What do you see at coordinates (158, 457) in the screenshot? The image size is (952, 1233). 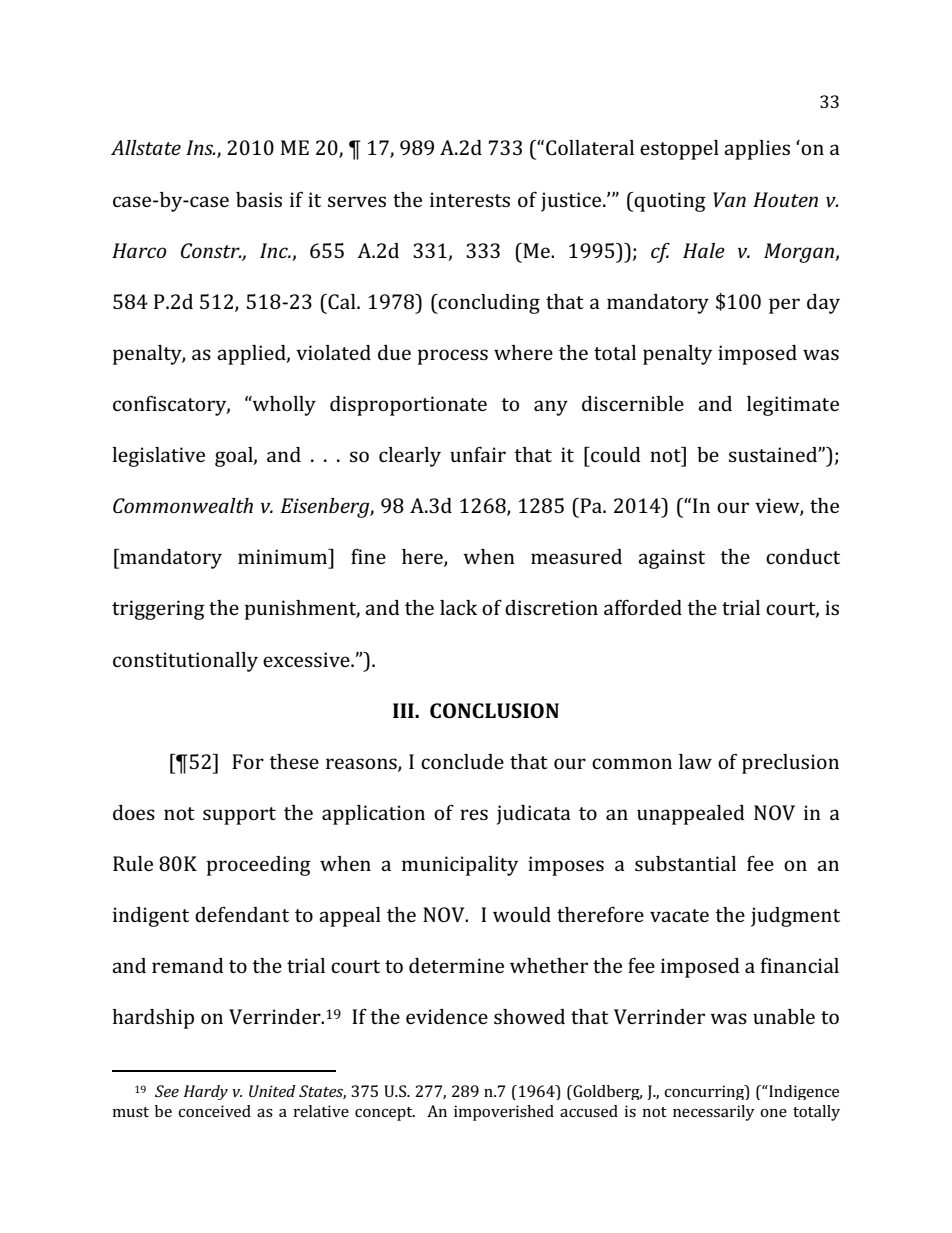 I see `legislative` at bounding box center [158, 457].
